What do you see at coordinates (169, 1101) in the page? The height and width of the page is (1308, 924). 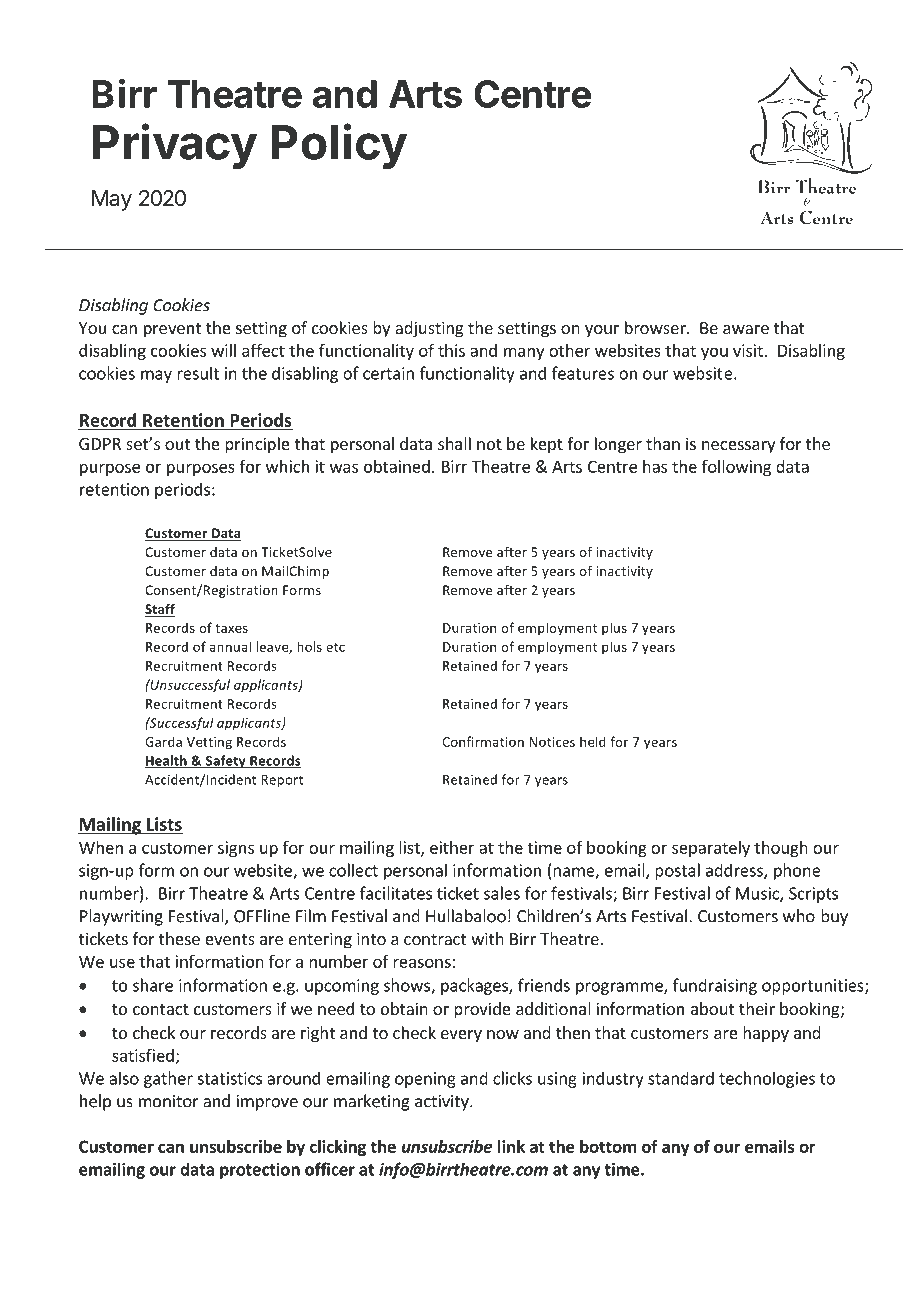 I see `monitor` at bounding box center [169, 1101].
